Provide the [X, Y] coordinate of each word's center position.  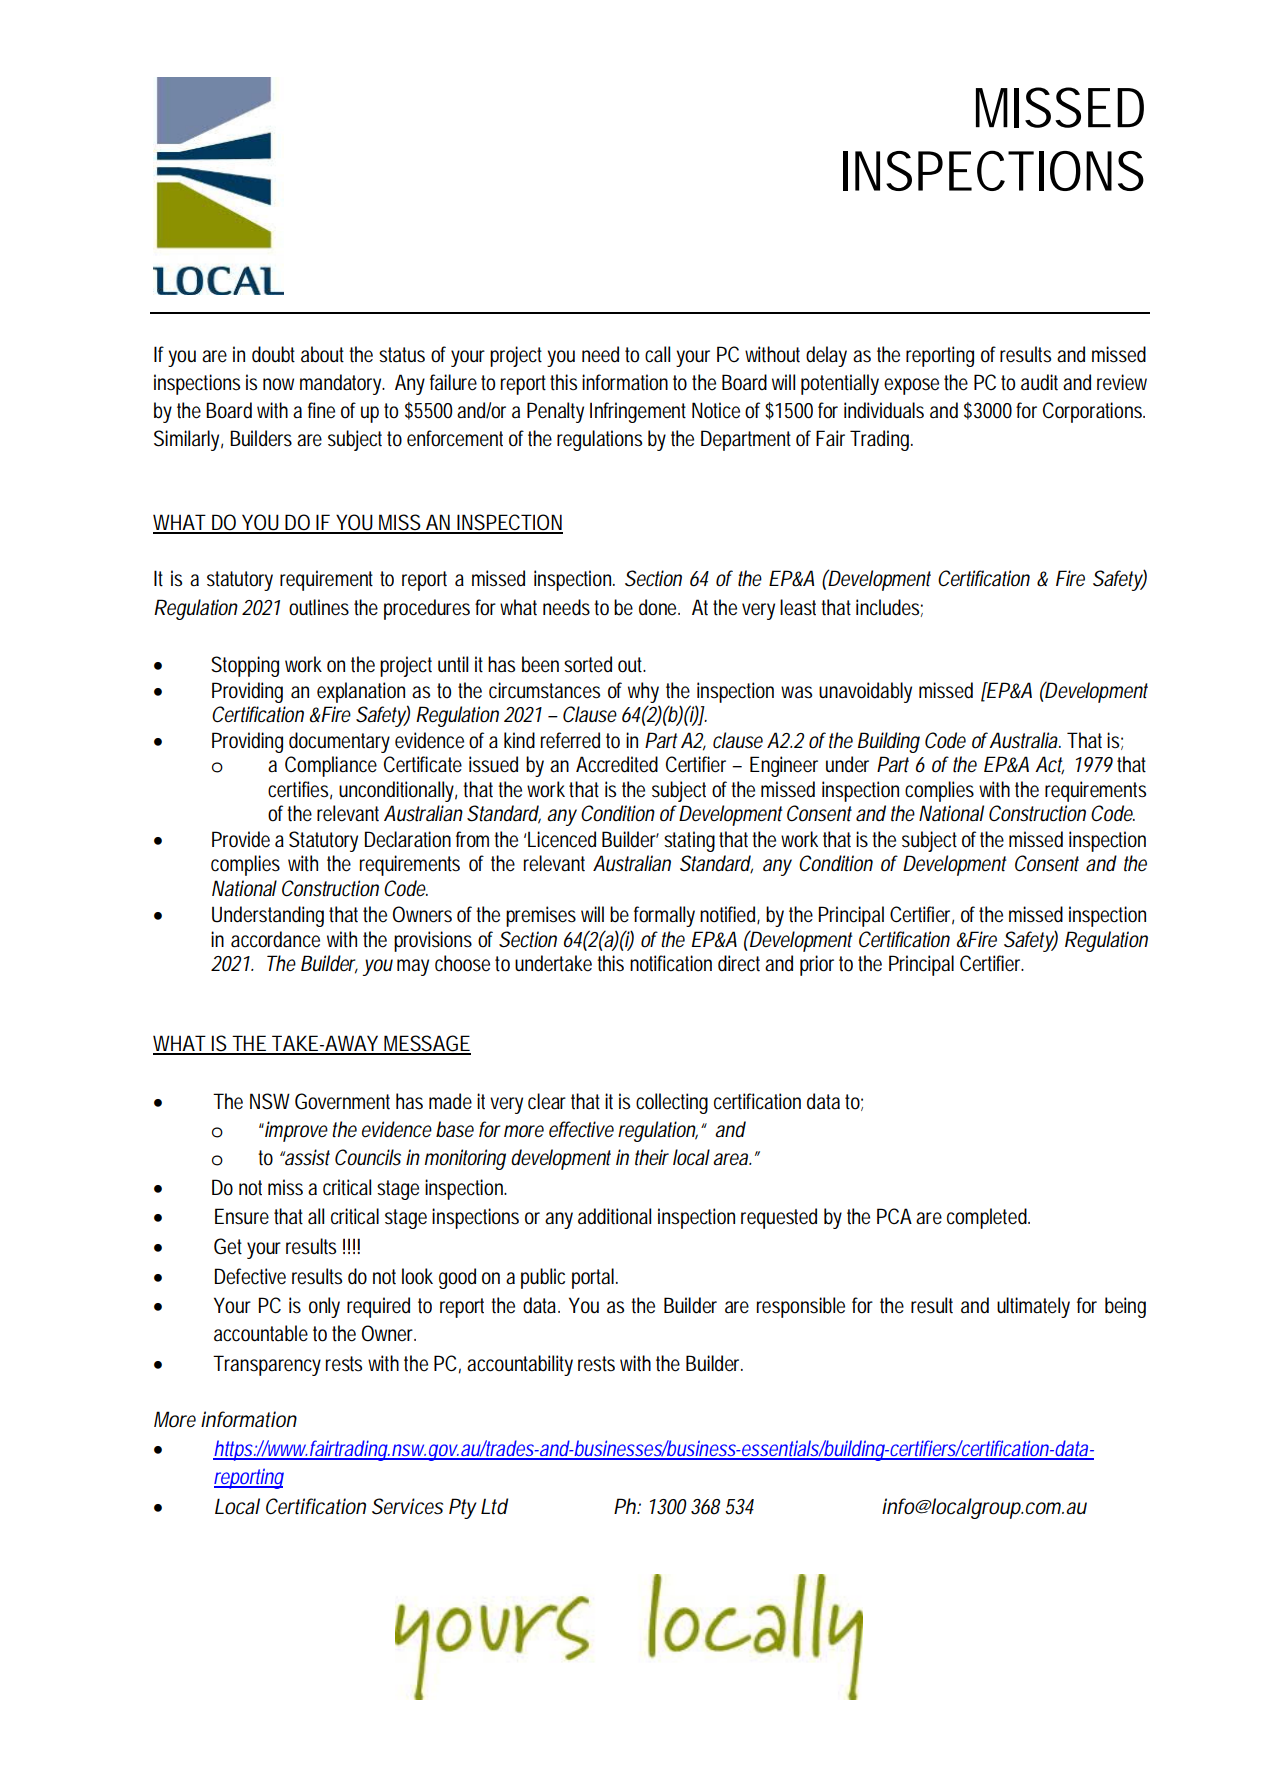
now [278, 384]
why [643, 692]
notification [671, 963]
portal [593, 1278]
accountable [261, 1333]
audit [1039, 382]
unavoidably [865, 692]
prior [817, 965]
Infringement [638, 412]
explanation [361, 692]
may [413, 967]
